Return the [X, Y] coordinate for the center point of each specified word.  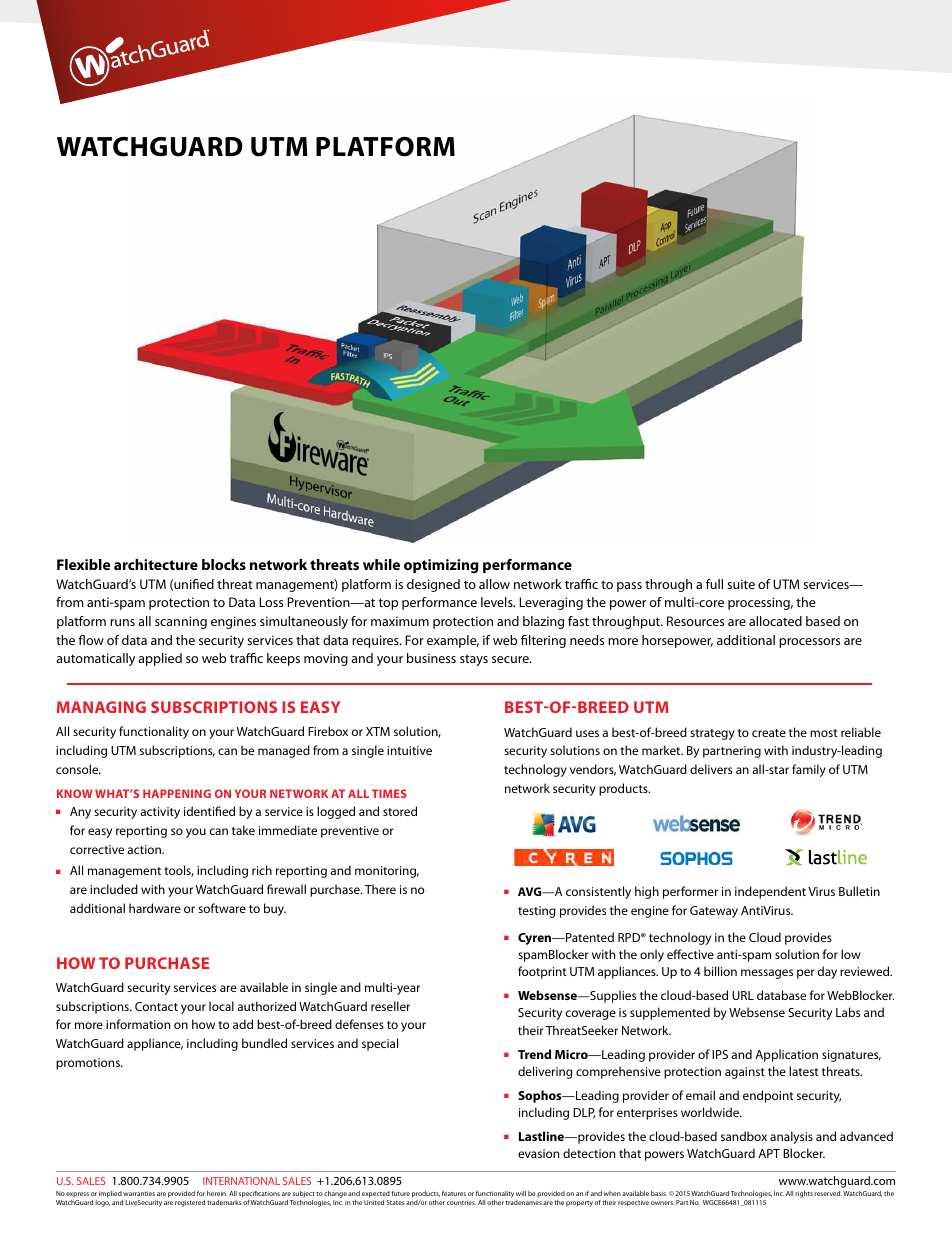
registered [190, 1203]
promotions [89, 1064]
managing [101, 707]
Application [786, 1055]
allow [494, 584]
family [809, 770]
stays [474, 660]
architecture [156, 564]
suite [741, 584]
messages [767, 974]
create [769, 733]
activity [160, 813]
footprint [542, 972]
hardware [155, 908]
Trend [534, 1054]
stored [400, 811]
